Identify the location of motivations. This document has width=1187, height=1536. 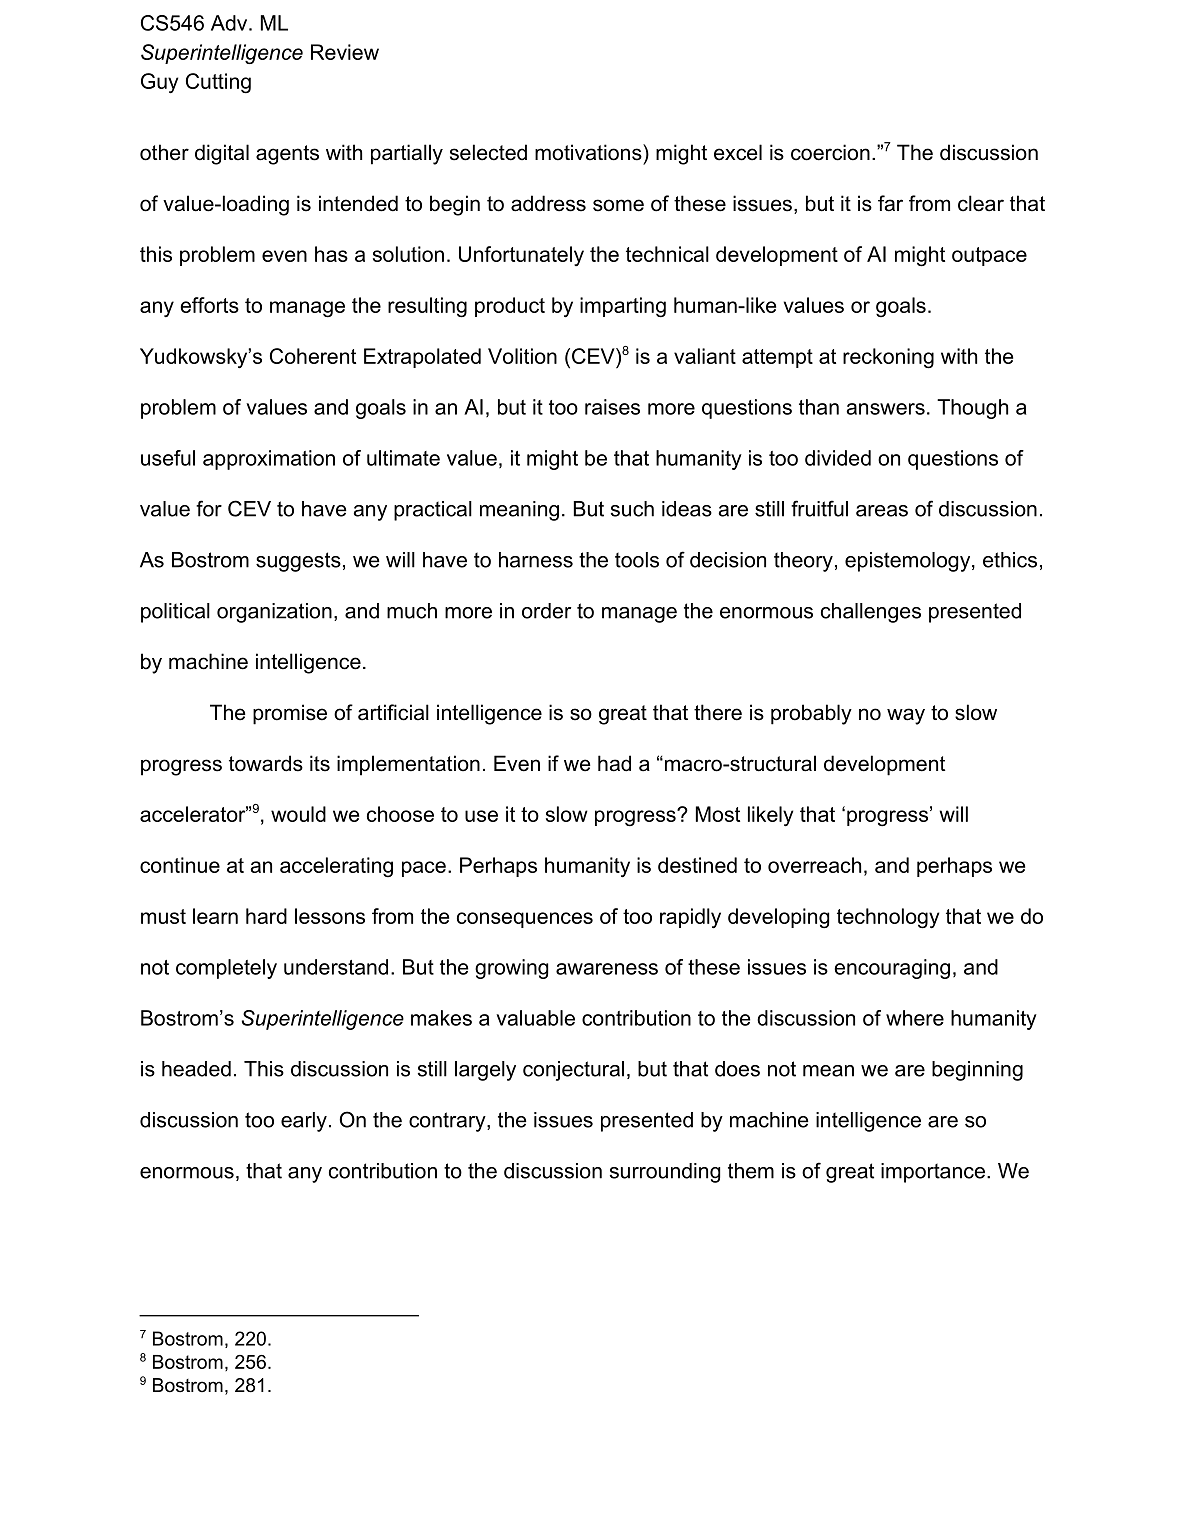
(589, 152).
